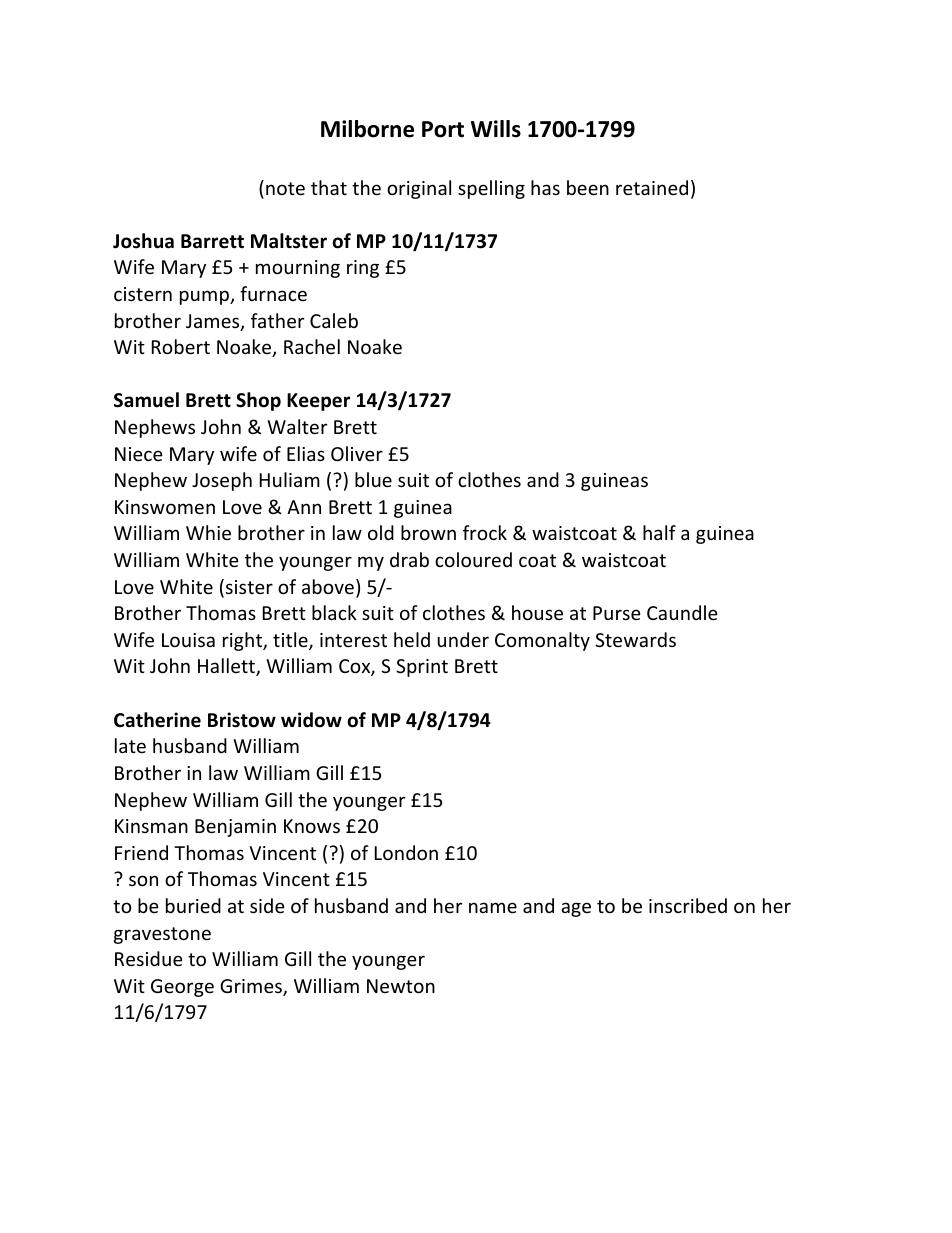 The image size is (952, 1233). I want to click on Caleb, so click(334, 320).
